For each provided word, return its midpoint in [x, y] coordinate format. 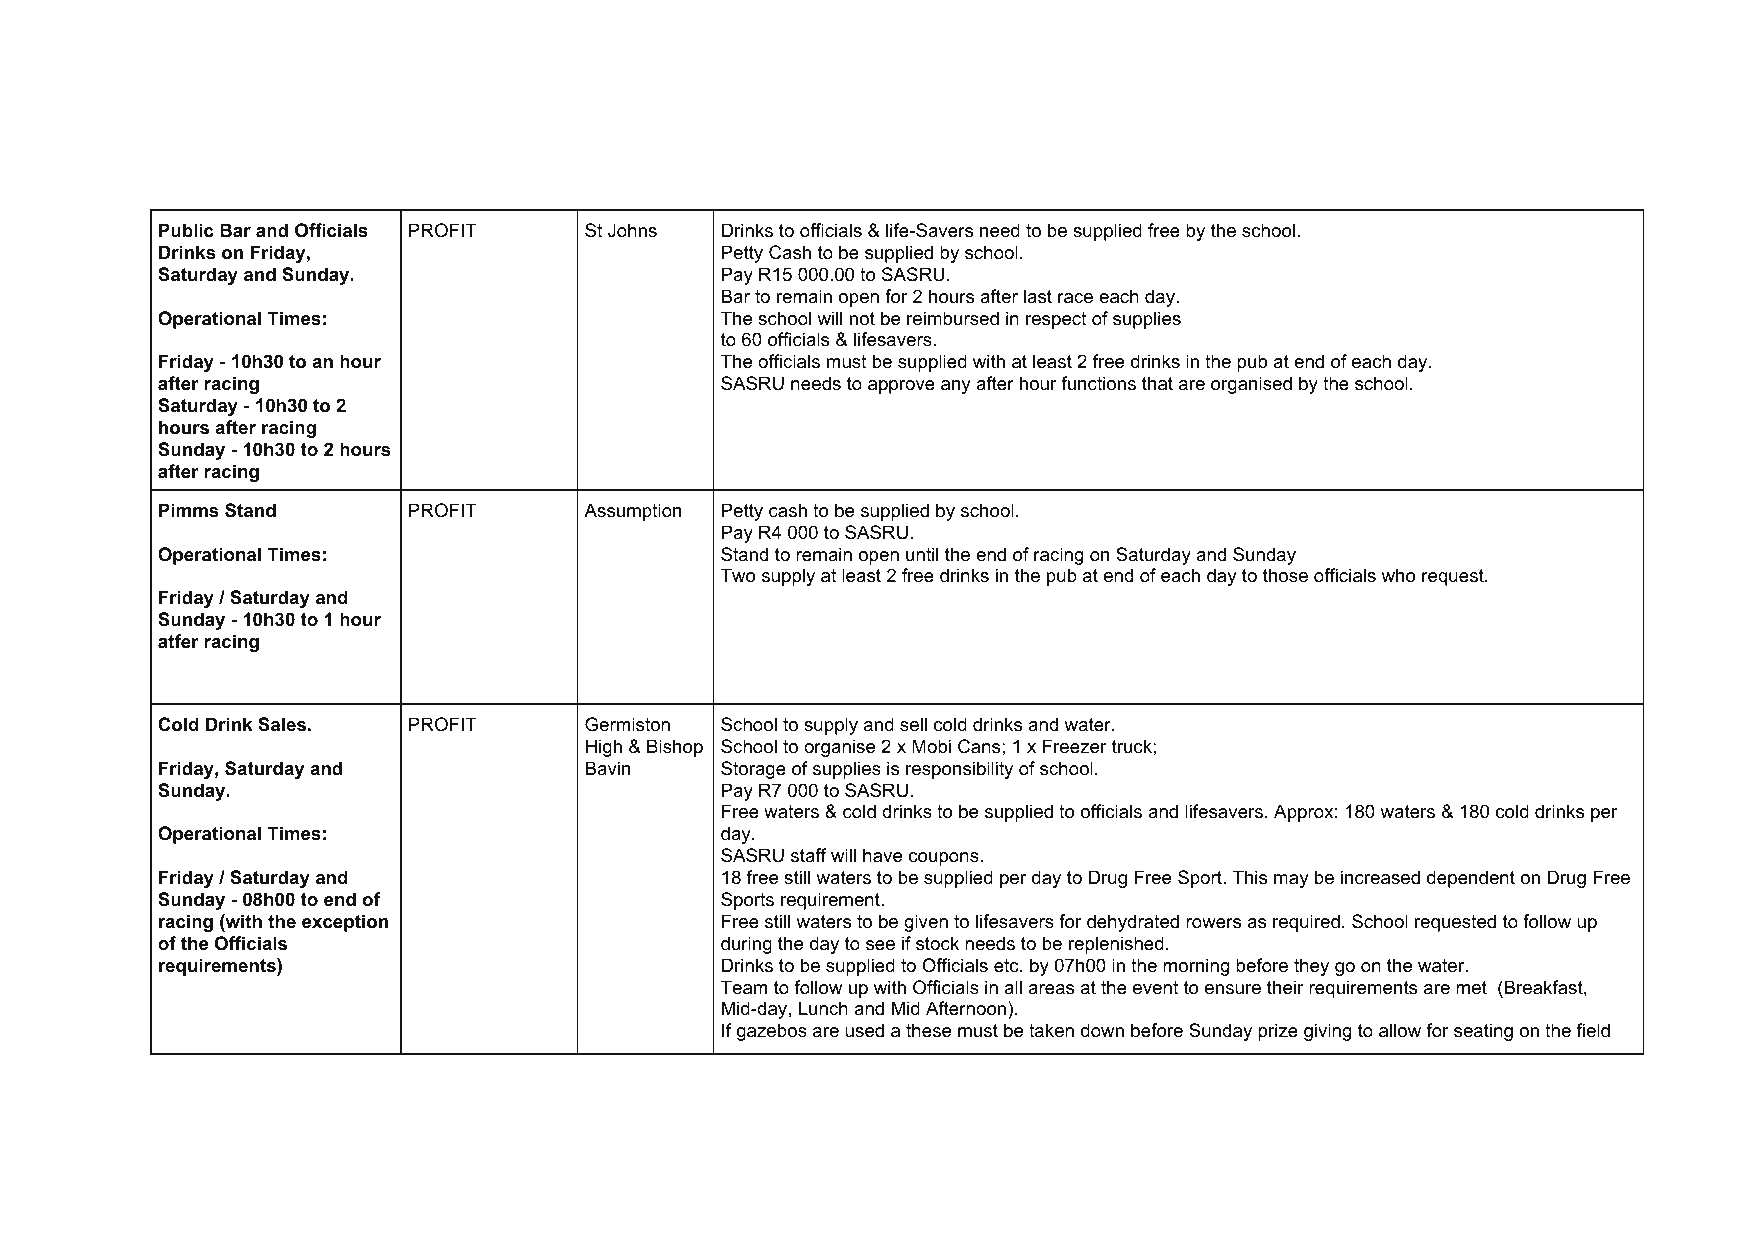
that [1157, 383]
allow [1400, 1030]
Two [738, 575]
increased [1380, 877]
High [604, 748]
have [882, 855]
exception [345, 923]
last [1038, 296]
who [1398, 575]
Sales [282, 724]
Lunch [823, 1008]
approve [901, 387]
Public [186, 230]
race [1075, 298]
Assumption [632, 512]
